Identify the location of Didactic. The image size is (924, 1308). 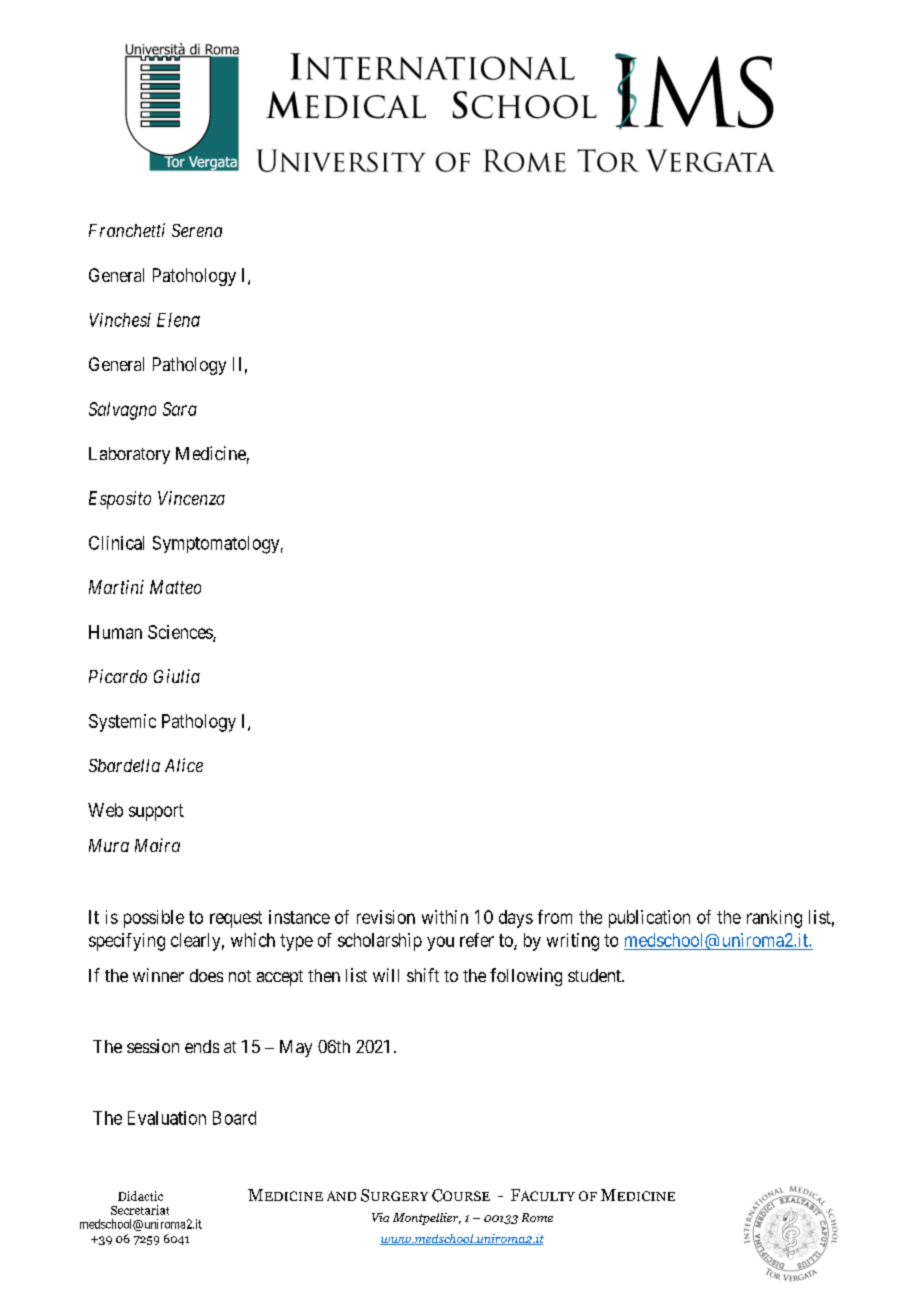
(140, 1196).
